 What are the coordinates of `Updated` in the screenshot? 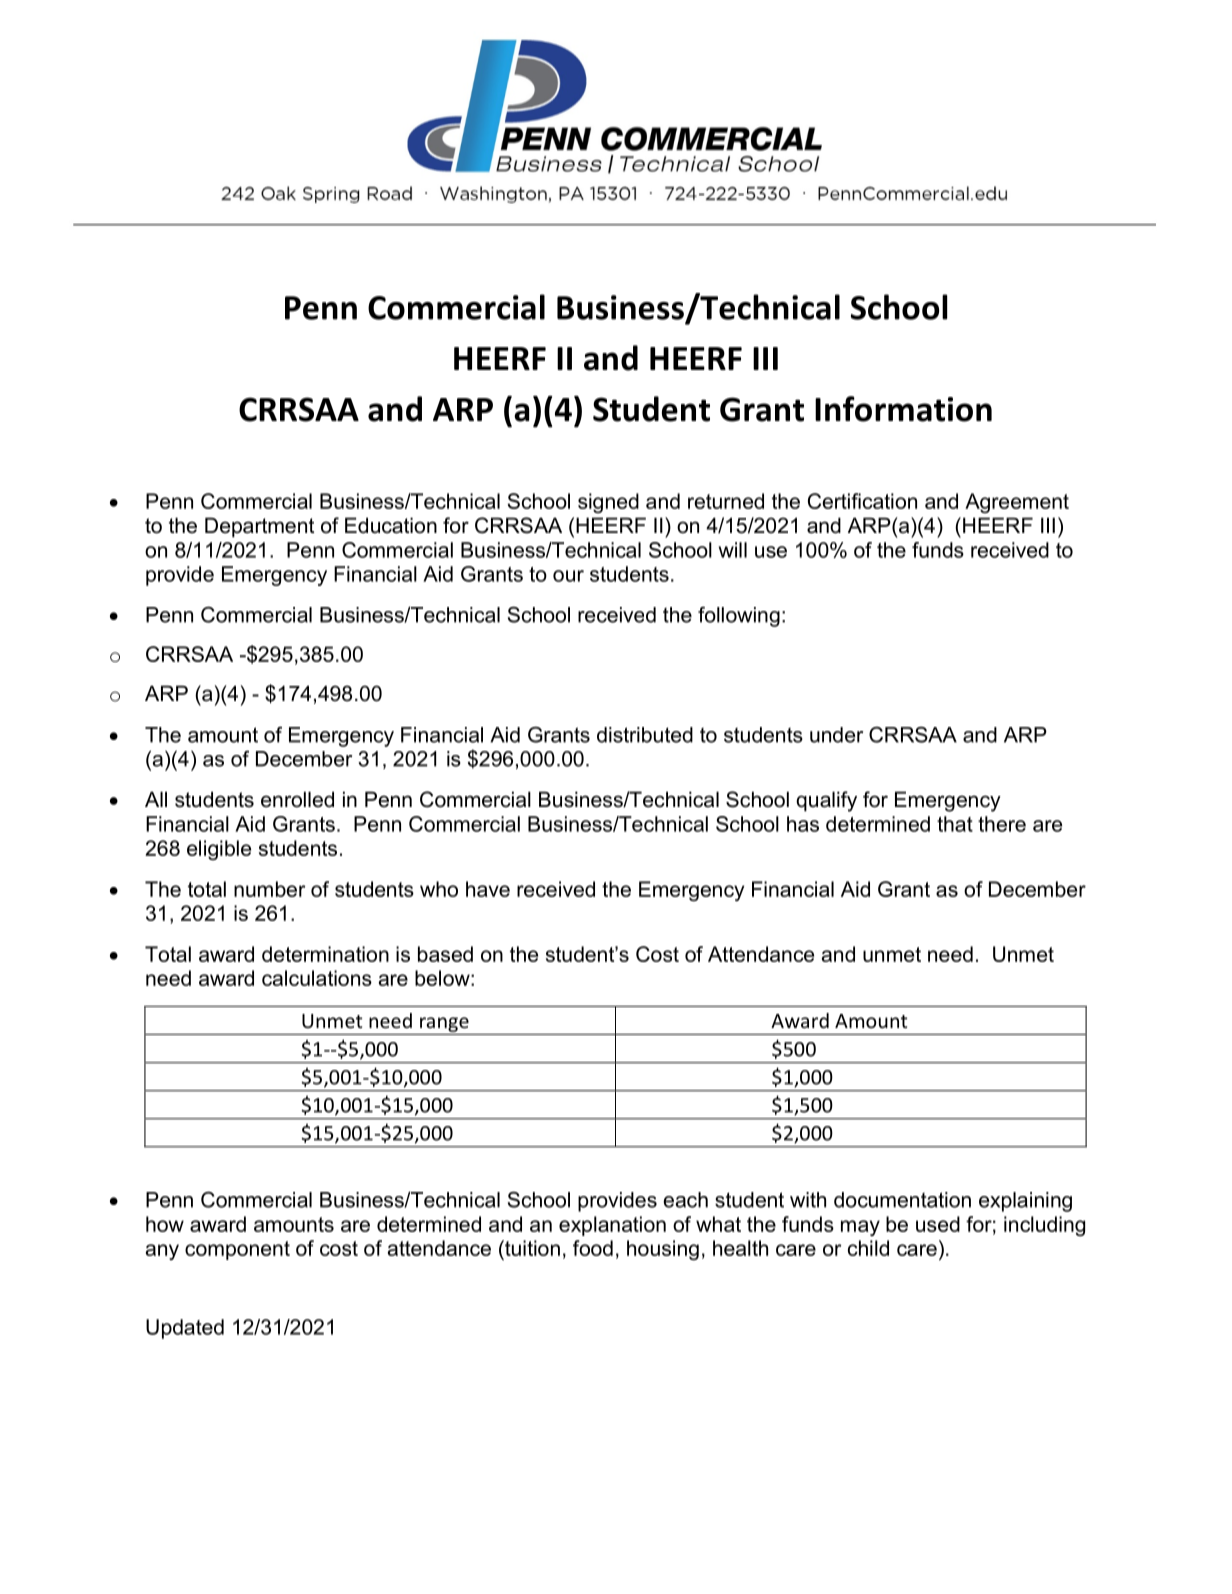 It's located at (185, 1329).
